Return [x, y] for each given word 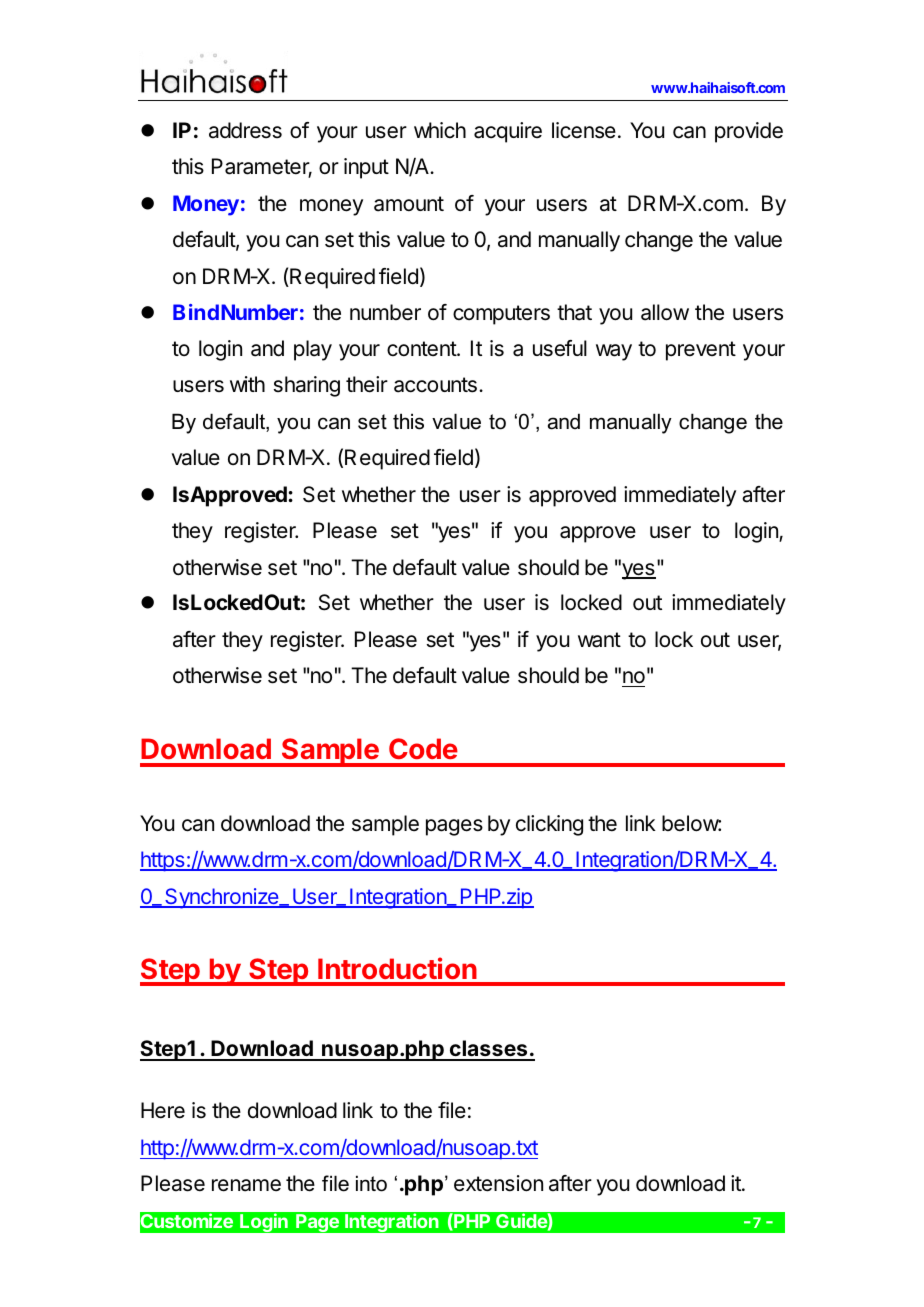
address [245, 130]
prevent [701, 351]
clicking [549, 825]
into [371, 1183]
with [247, 384]
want [599, 640]
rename [246, 1185]
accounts [435, 385]
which [440, 130]
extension [498, 1183]
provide [749, 132]
